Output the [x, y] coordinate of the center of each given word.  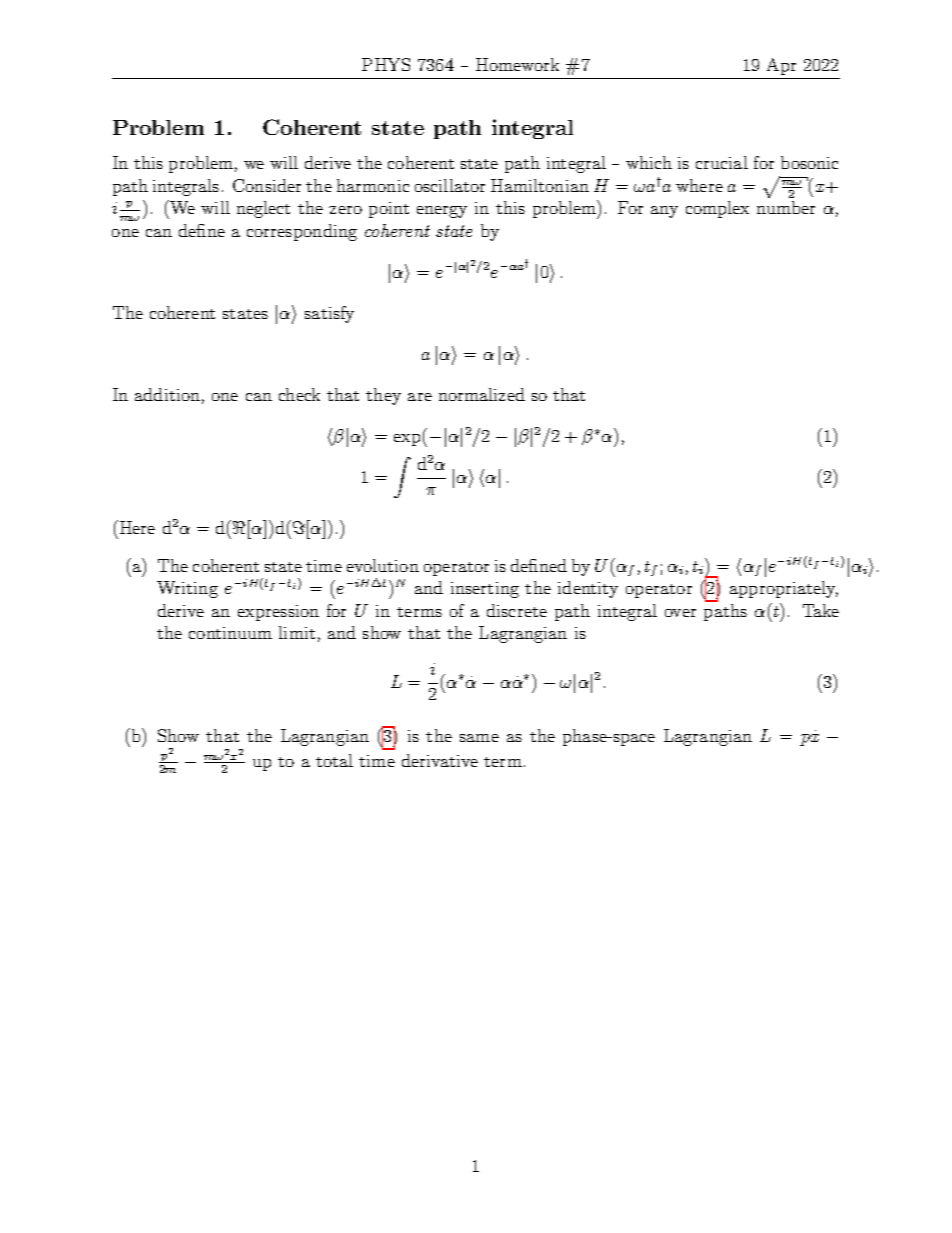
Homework [517, 64]
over [680, 613]
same [479, 738]
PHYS [386, 64]
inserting [485, 590]
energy [442, 212]
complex [717, 209]
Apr [781, 66]
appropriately [784, 589]
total [334, 760]
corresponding [302, 232]
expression [278, 613]
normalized [482, 394]
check [299, 394]
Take [821, 610]
